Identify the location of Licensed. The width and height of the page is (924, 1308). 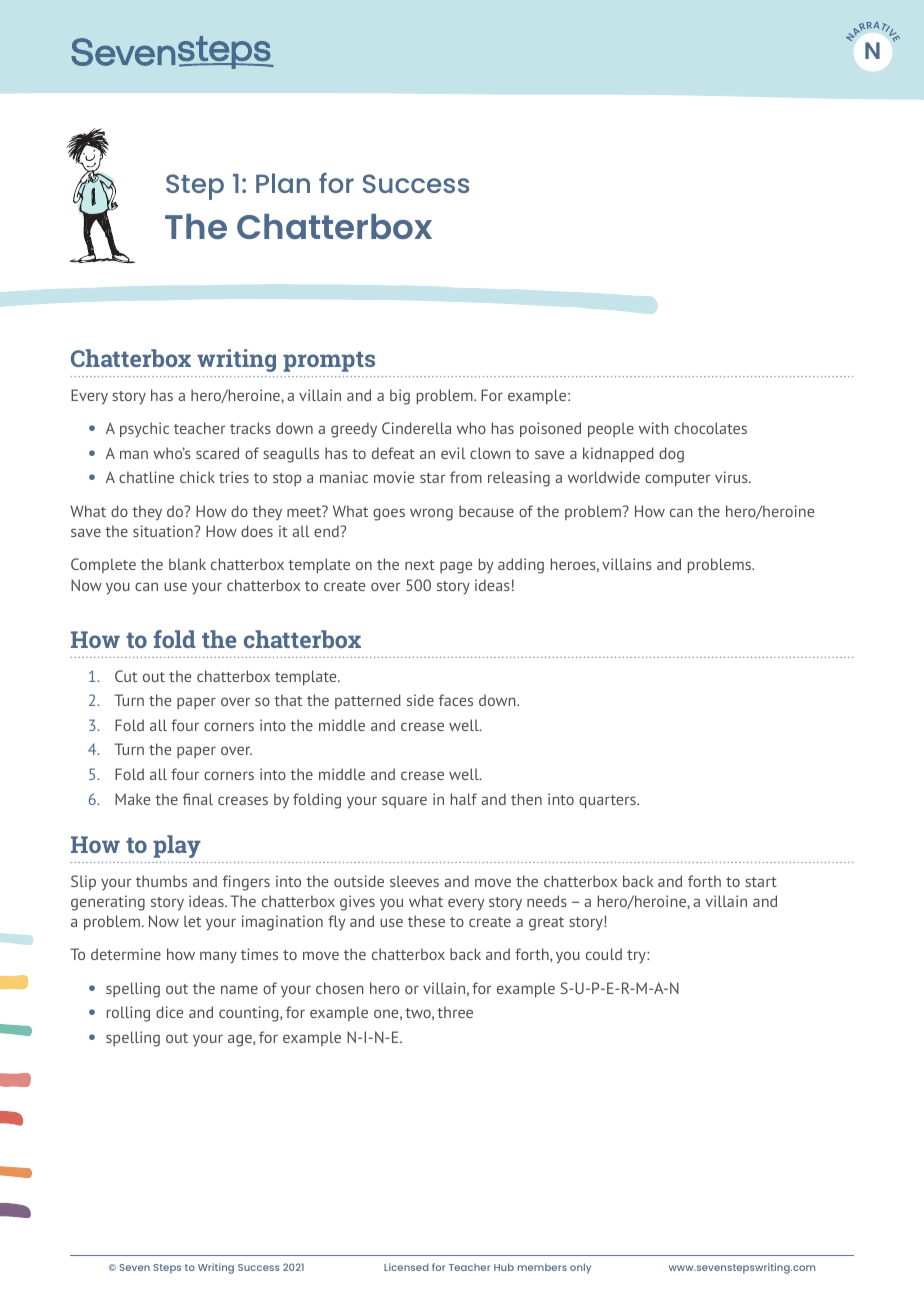
(406, 1267).
